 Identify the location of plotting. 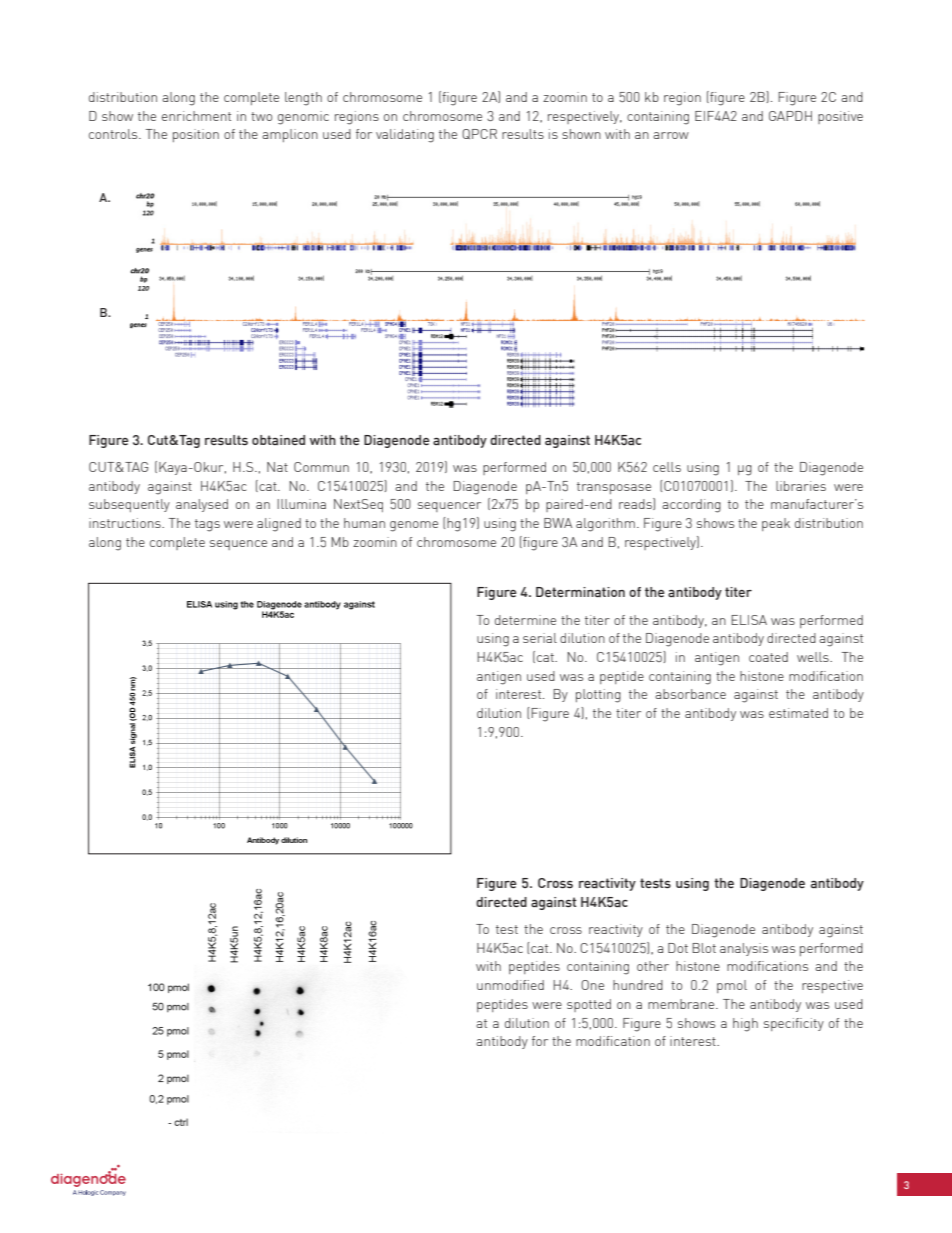
(598, 696).
